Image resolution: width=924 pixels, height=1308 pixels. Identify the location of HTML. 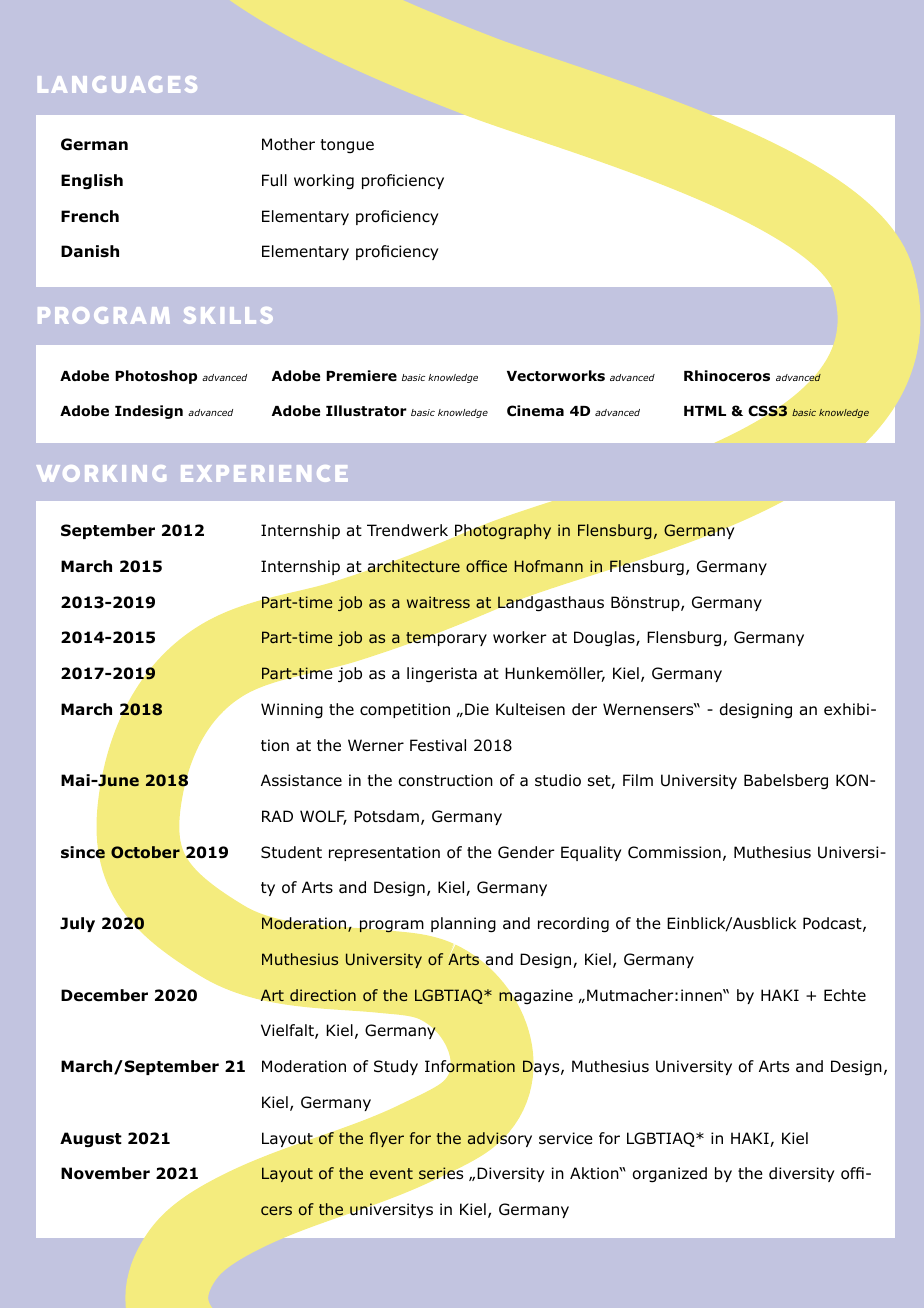
(705, 411).
